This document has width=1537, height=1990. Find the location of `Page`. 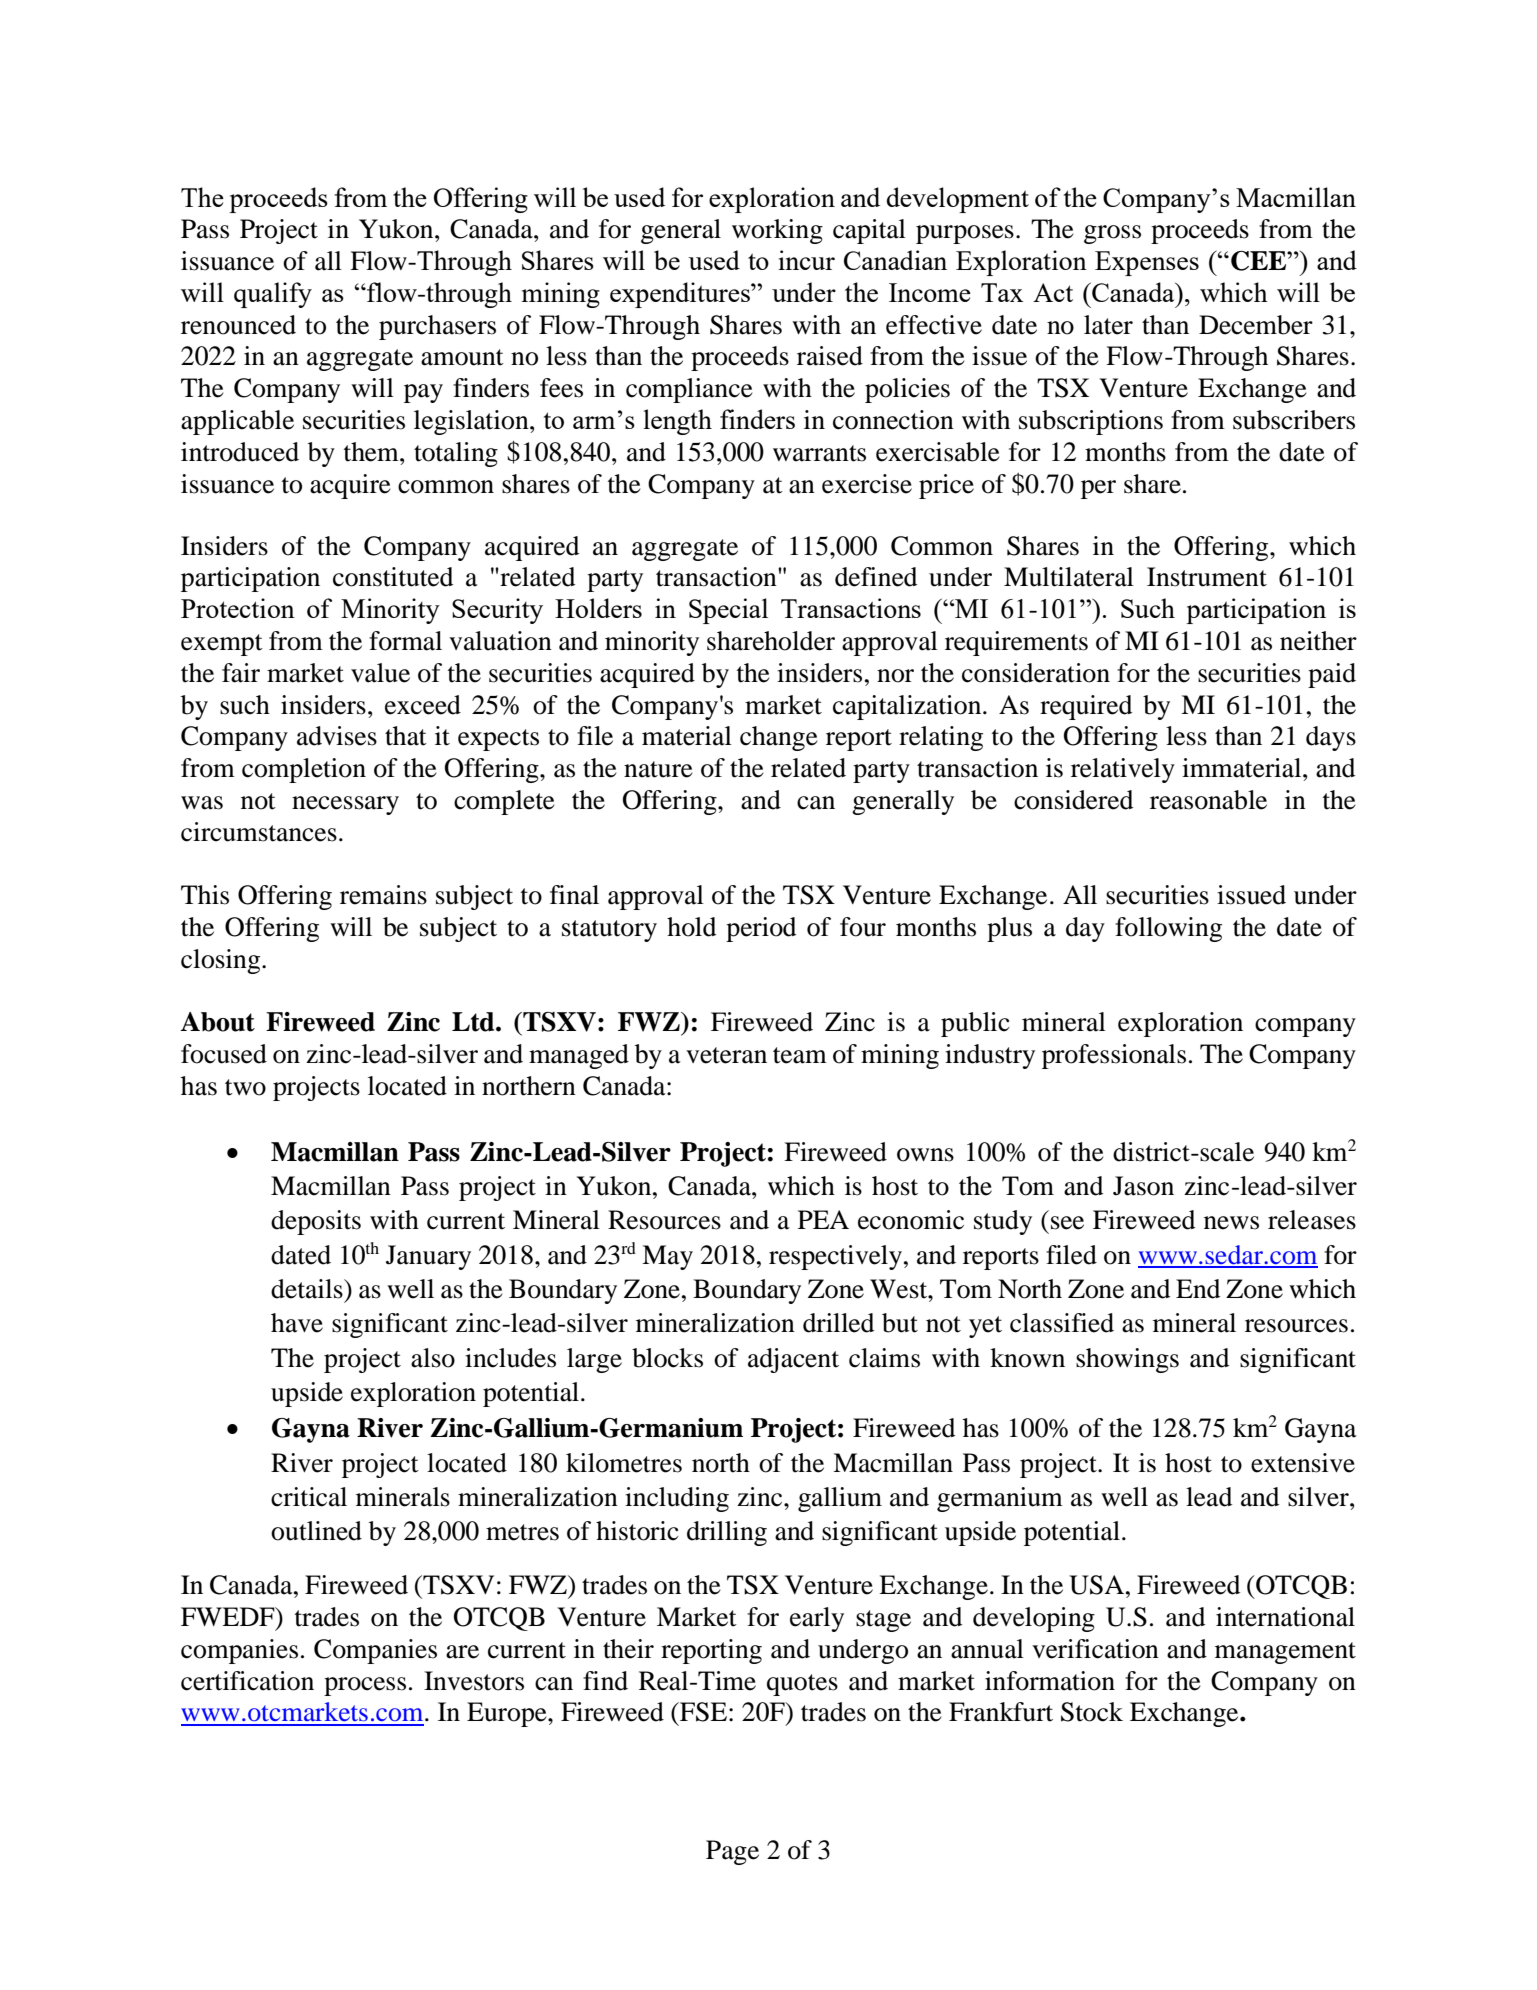

Page is located at coordinates (732, 1852).
